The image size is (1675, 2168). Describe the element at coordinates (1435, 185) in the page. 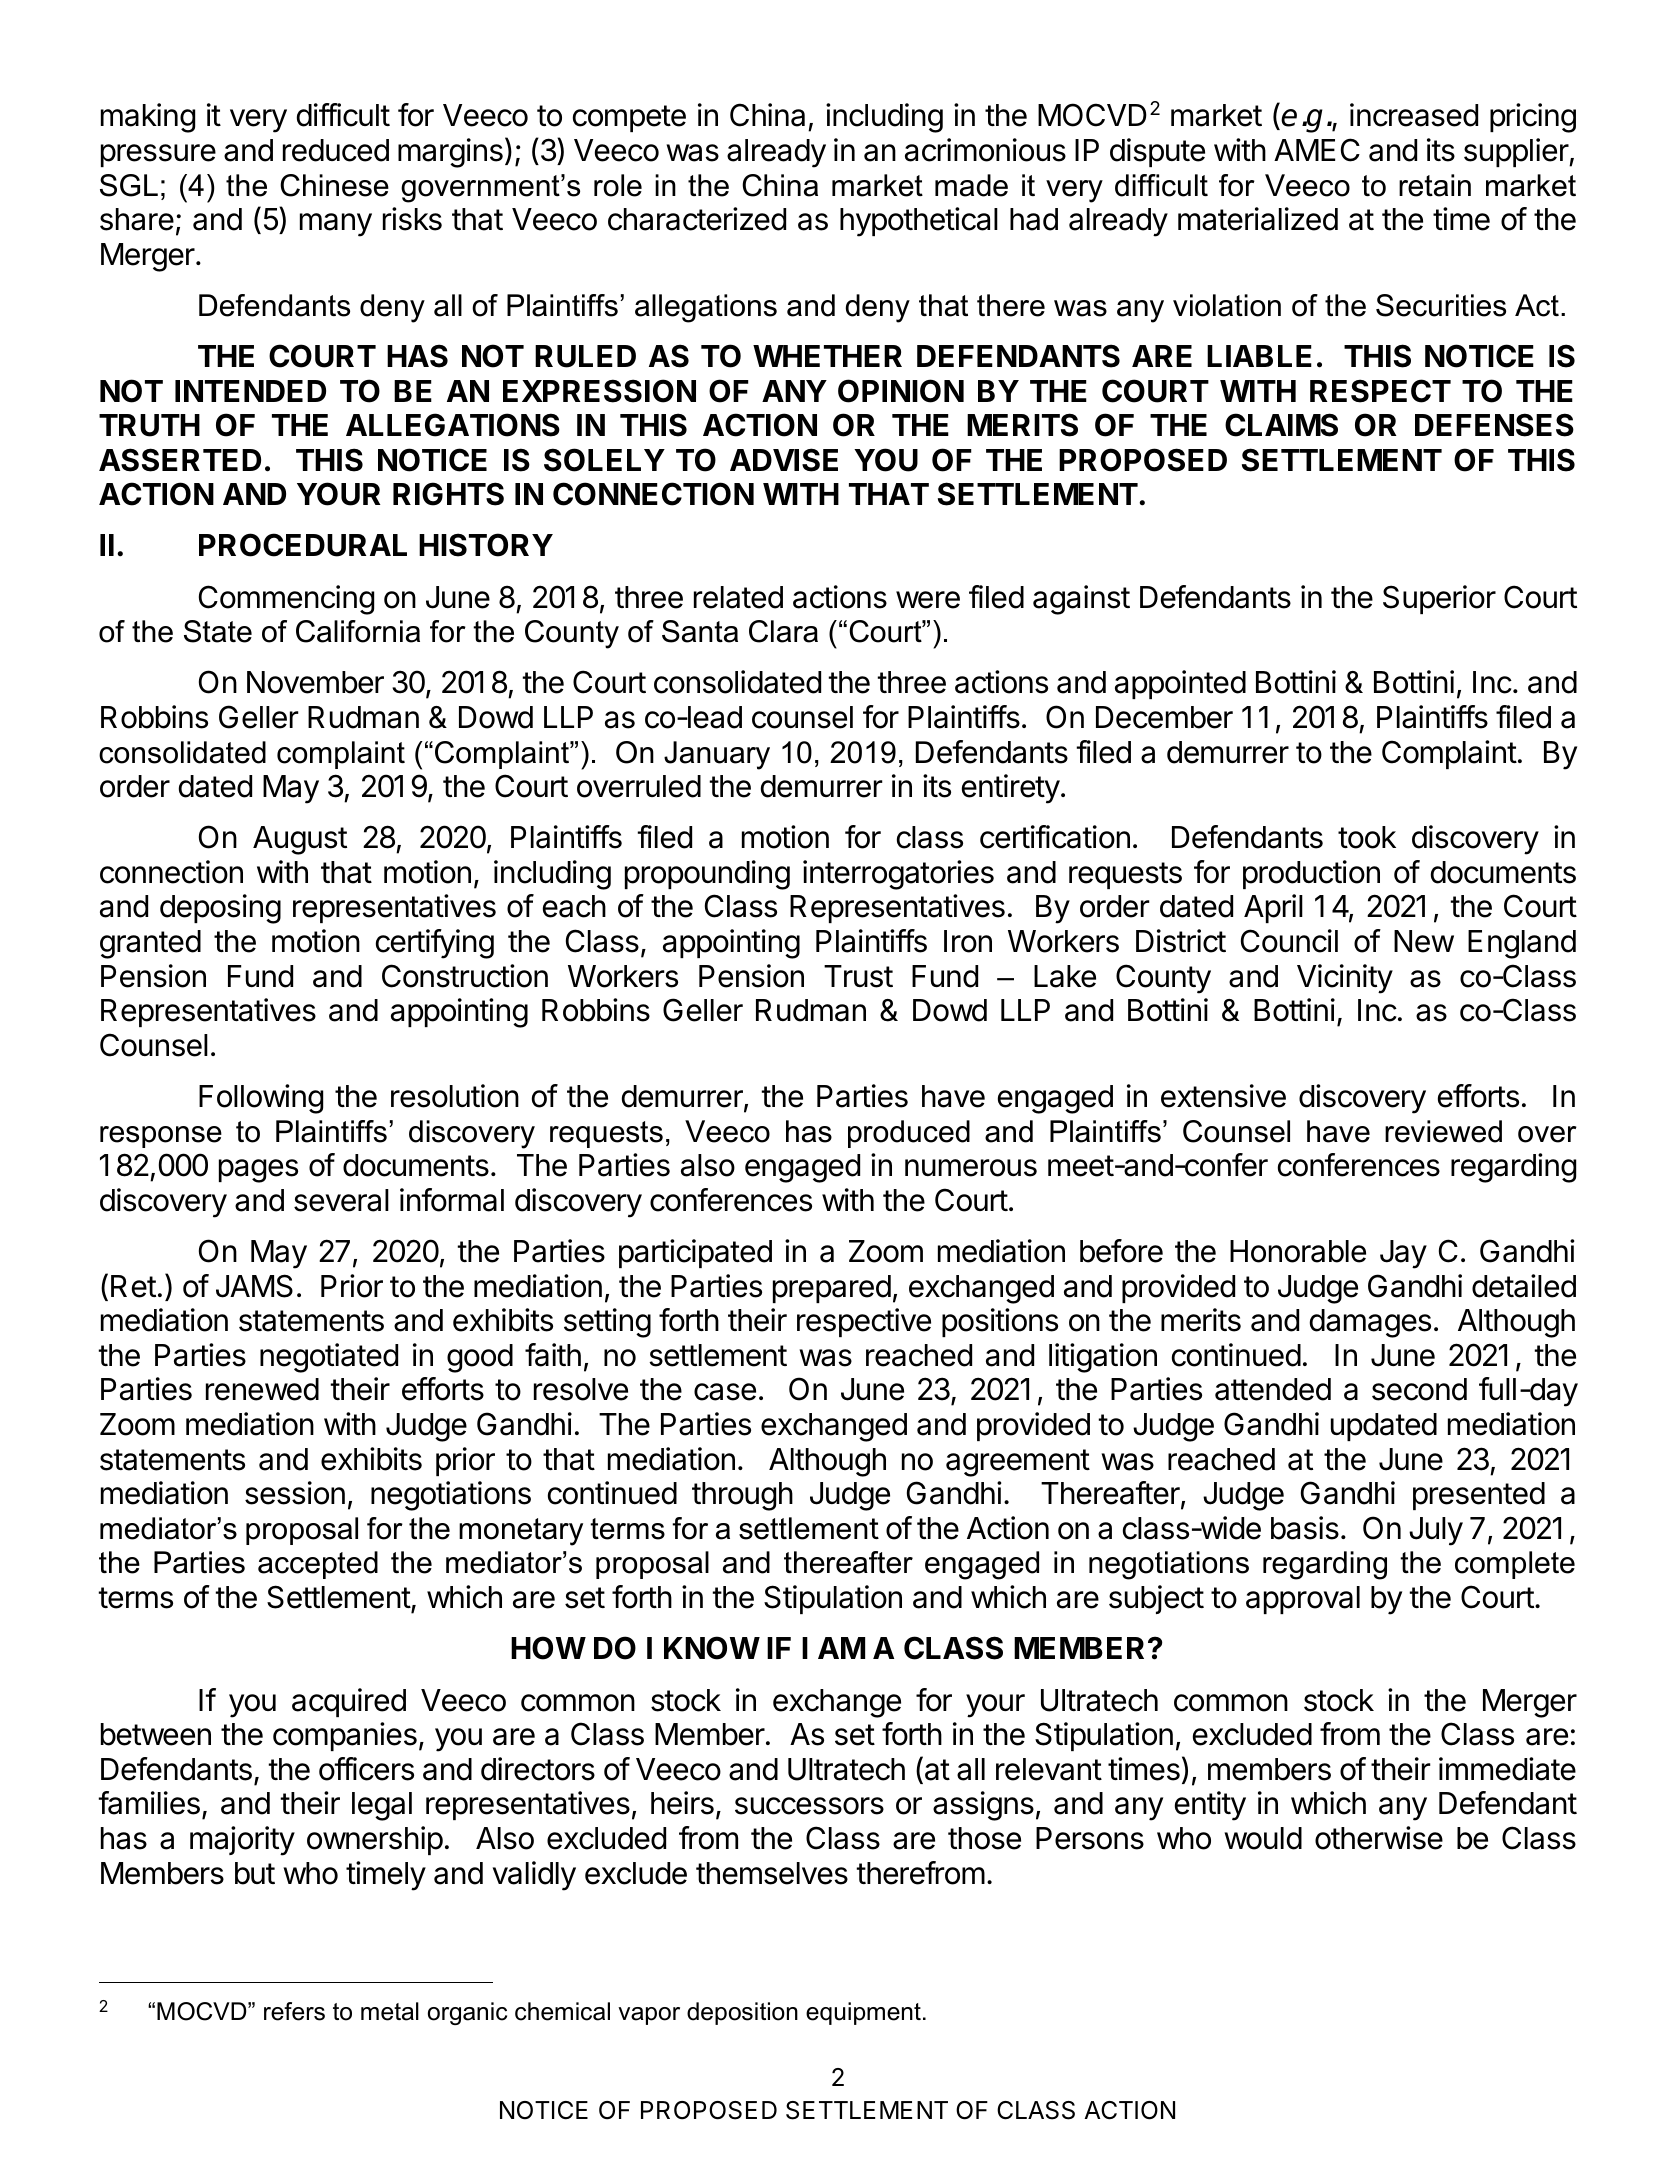

I see `retain` at that location.
